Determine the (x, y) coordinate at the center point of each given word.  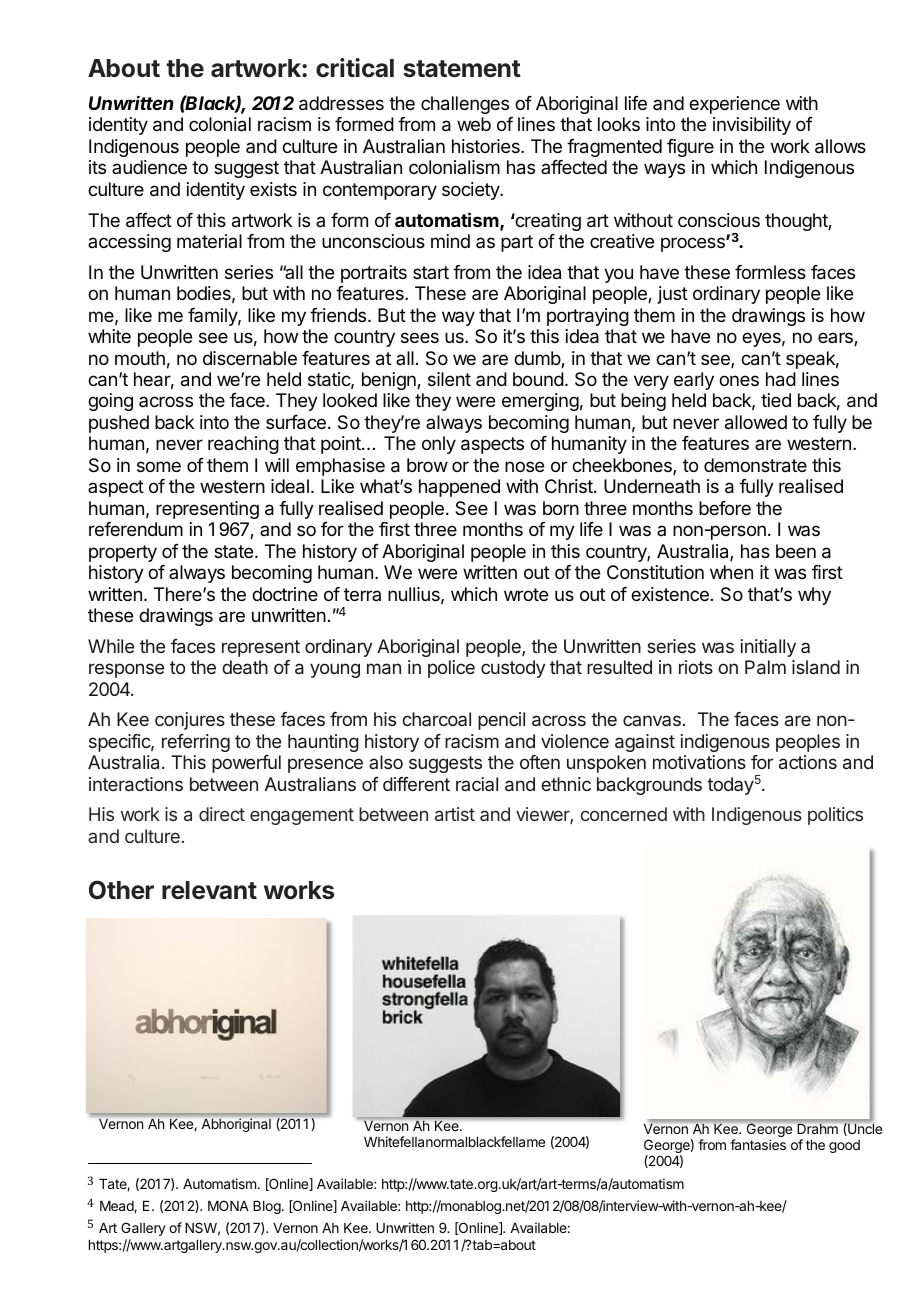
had (781, 379)
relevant (209, 890)
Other (121, 890)
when (731, 572)
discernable (250, 358)
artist (455, 814)
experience (734, 105)
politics (835, 816)
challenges (465, 105)
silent (449, 379)
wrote (526, 594)
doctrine (285, 594)
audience (149, 167)
